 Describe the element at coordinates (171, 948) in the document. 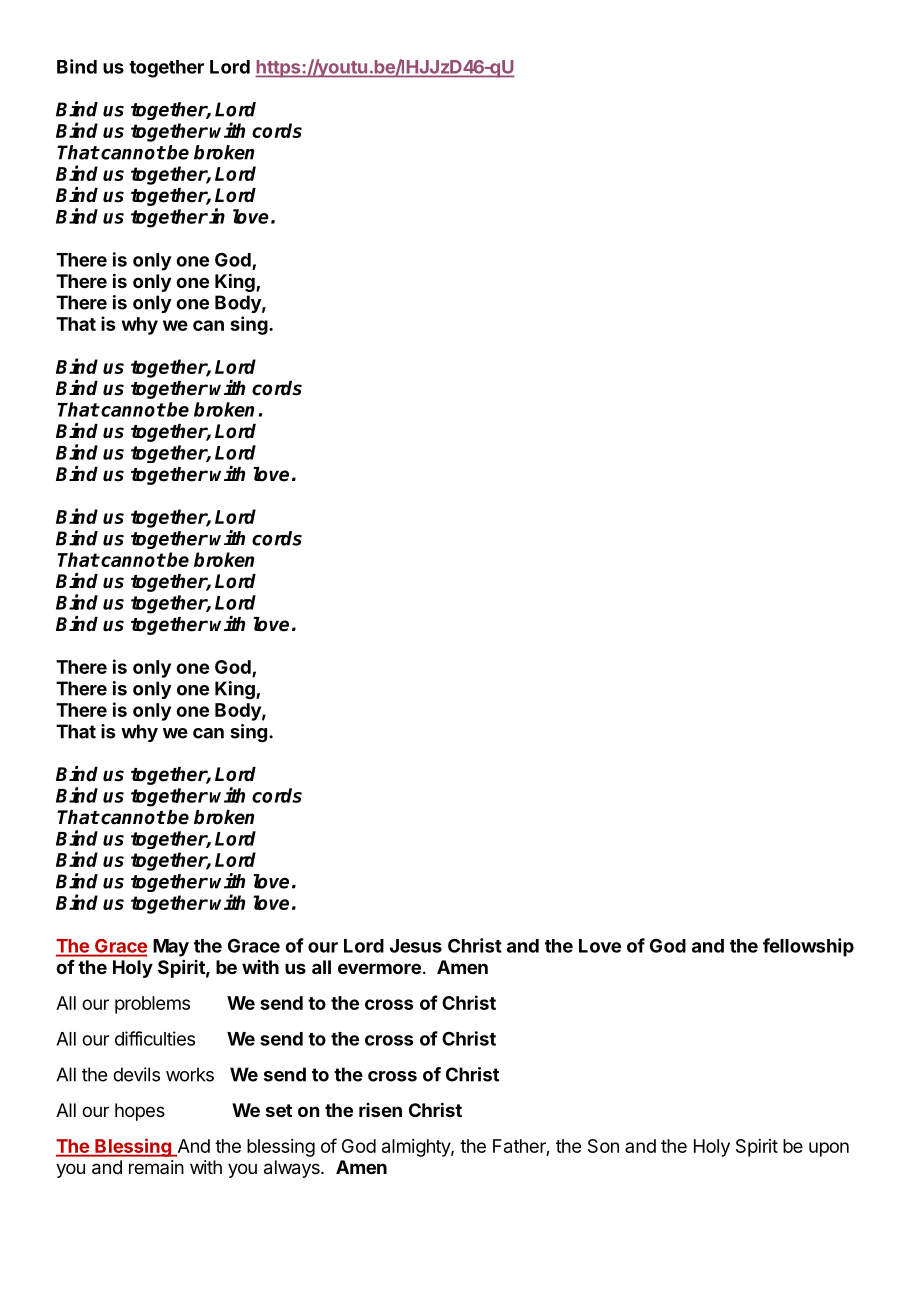

I see `May` at that location.
